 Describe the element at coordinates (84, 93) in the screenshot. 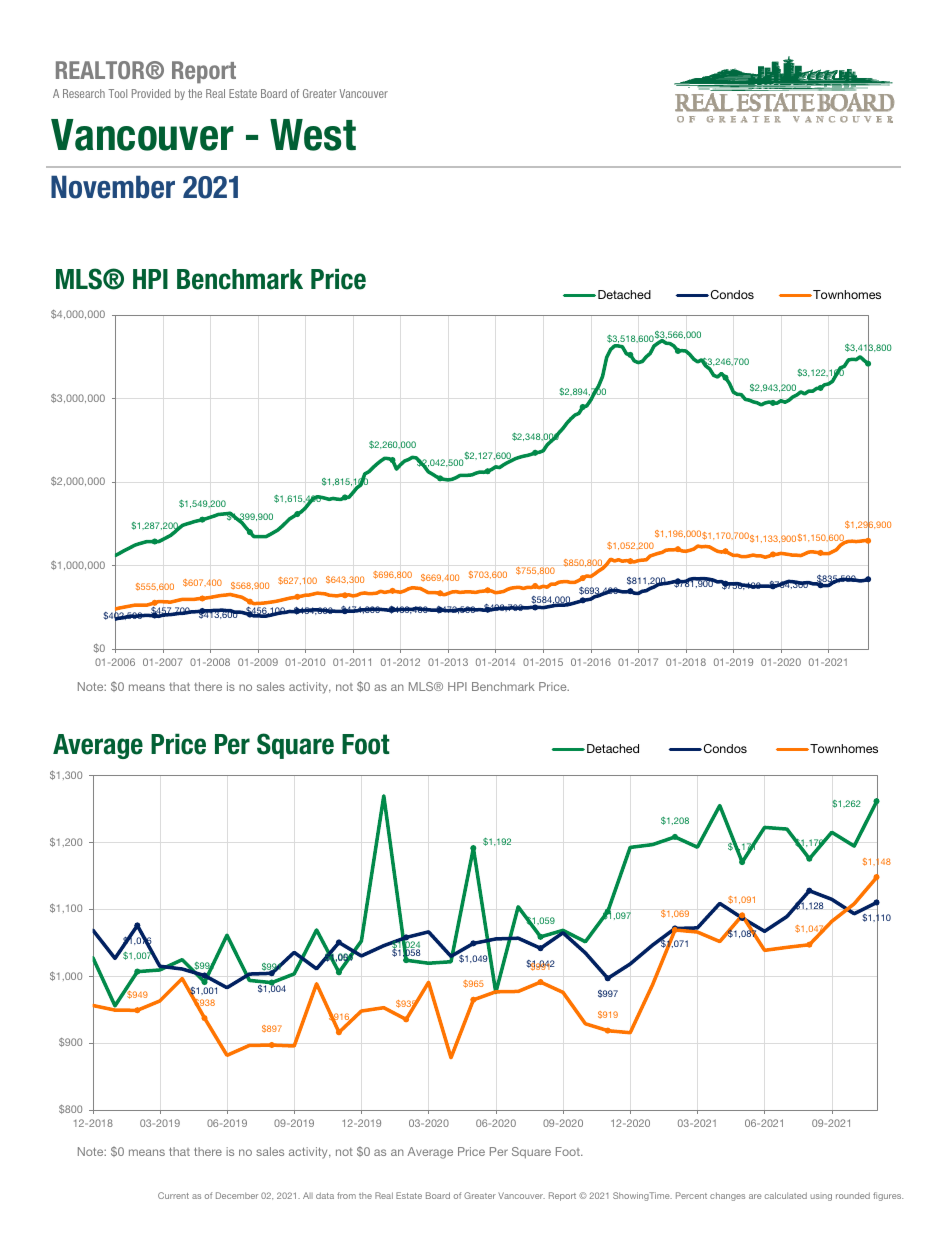

I see `Research` at that location.
